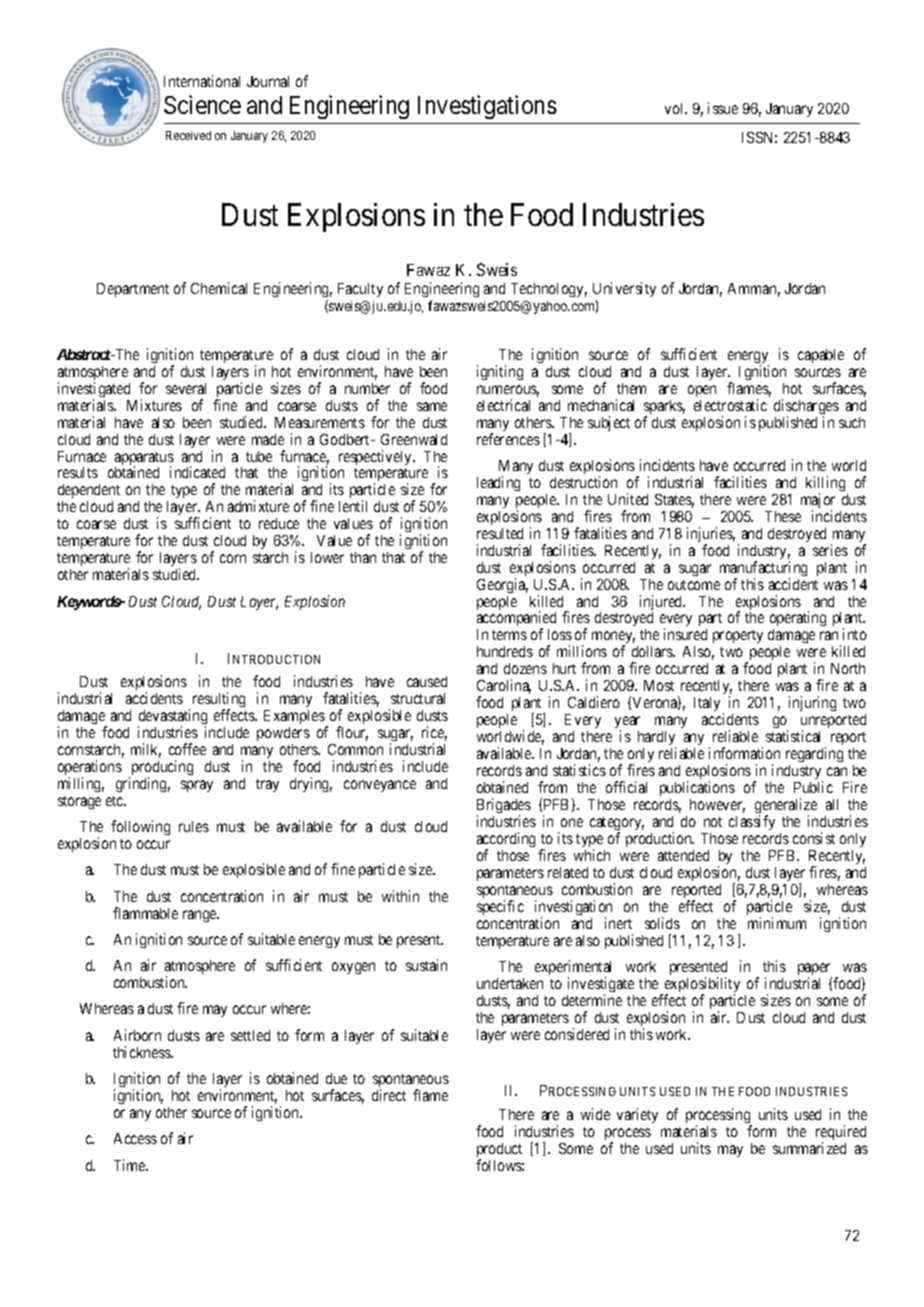 This image has width=924, height=1307. What do you see at coordinates (389, 1095) in the image?
I see `direct` at bounding box center [389, 1095].
